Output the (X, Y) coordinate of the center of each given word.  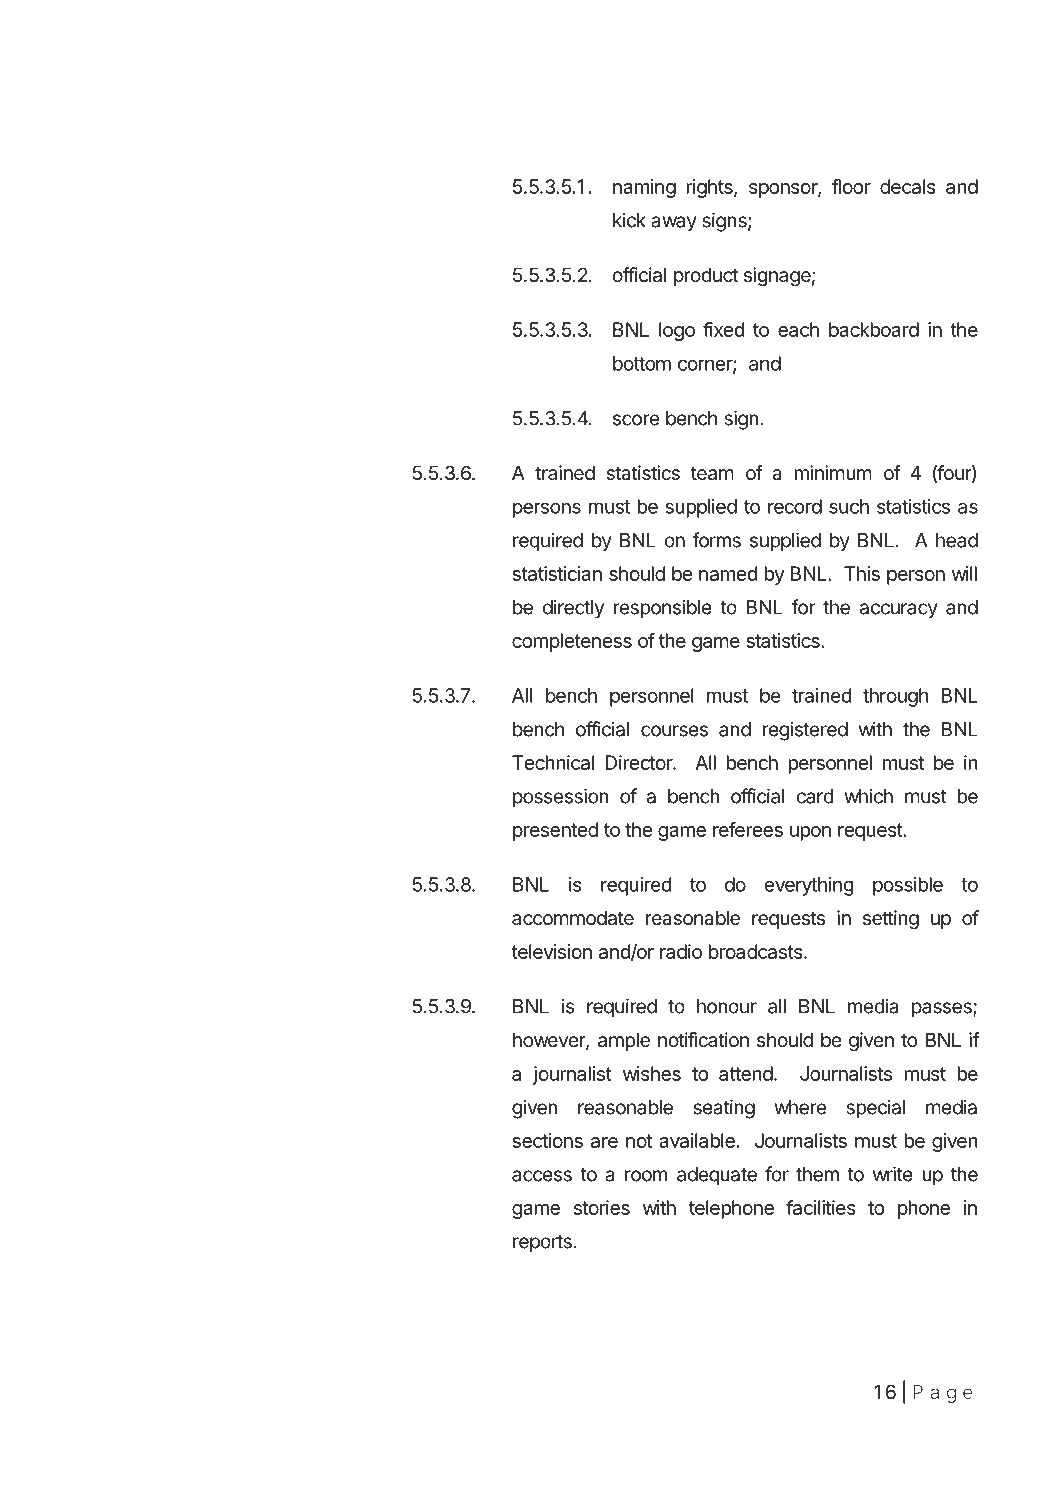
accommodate (573, 918)
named (728, 573)
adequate (717, 1176)
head (957, 540)
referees (748, 829)
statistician (557, 573)
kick (629, 220)
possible (908, 886)
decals (908, 186)
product (706, 276)
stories (602, 1207)
